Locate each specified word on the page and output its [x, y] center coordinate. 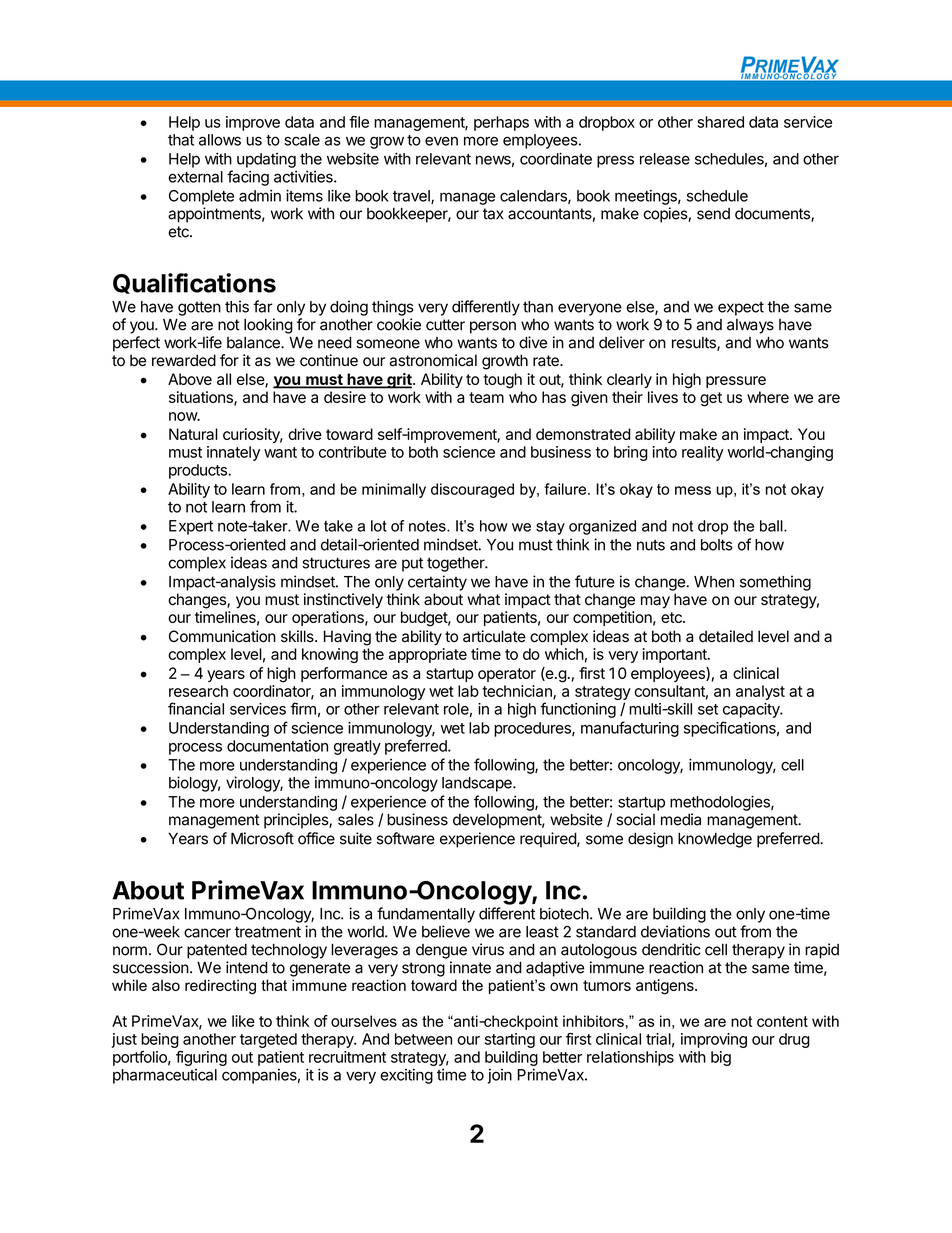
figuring [201, 1058]
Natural [193, 434]
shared [721, 122]
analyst [760, 692]
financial [196, 708]
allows [220, 140]
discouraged [472, 490]
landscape [478, 784]
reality [703, 453]
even [441, 141]
